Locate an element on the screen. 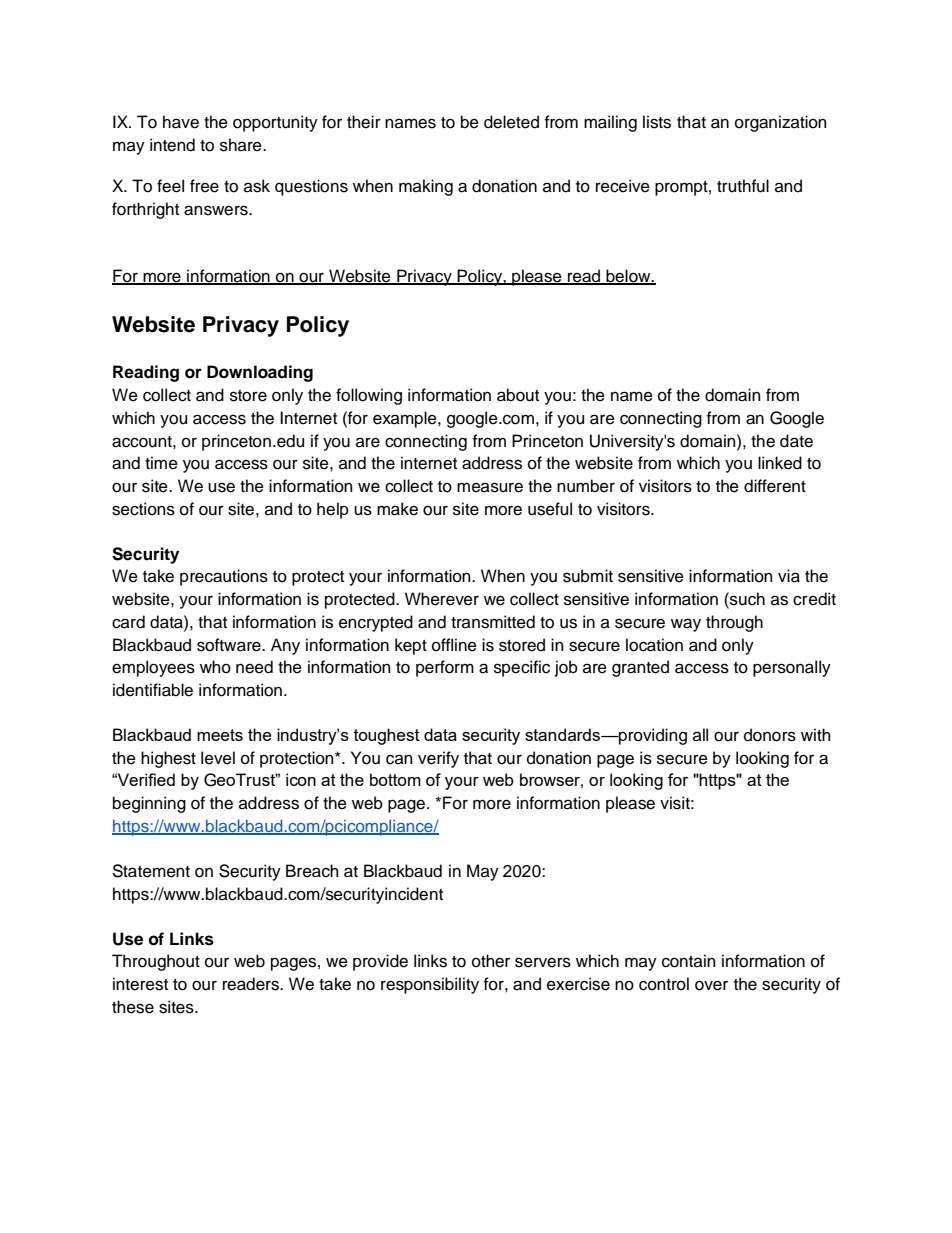  deleted is located at coordinates (511, 122).
